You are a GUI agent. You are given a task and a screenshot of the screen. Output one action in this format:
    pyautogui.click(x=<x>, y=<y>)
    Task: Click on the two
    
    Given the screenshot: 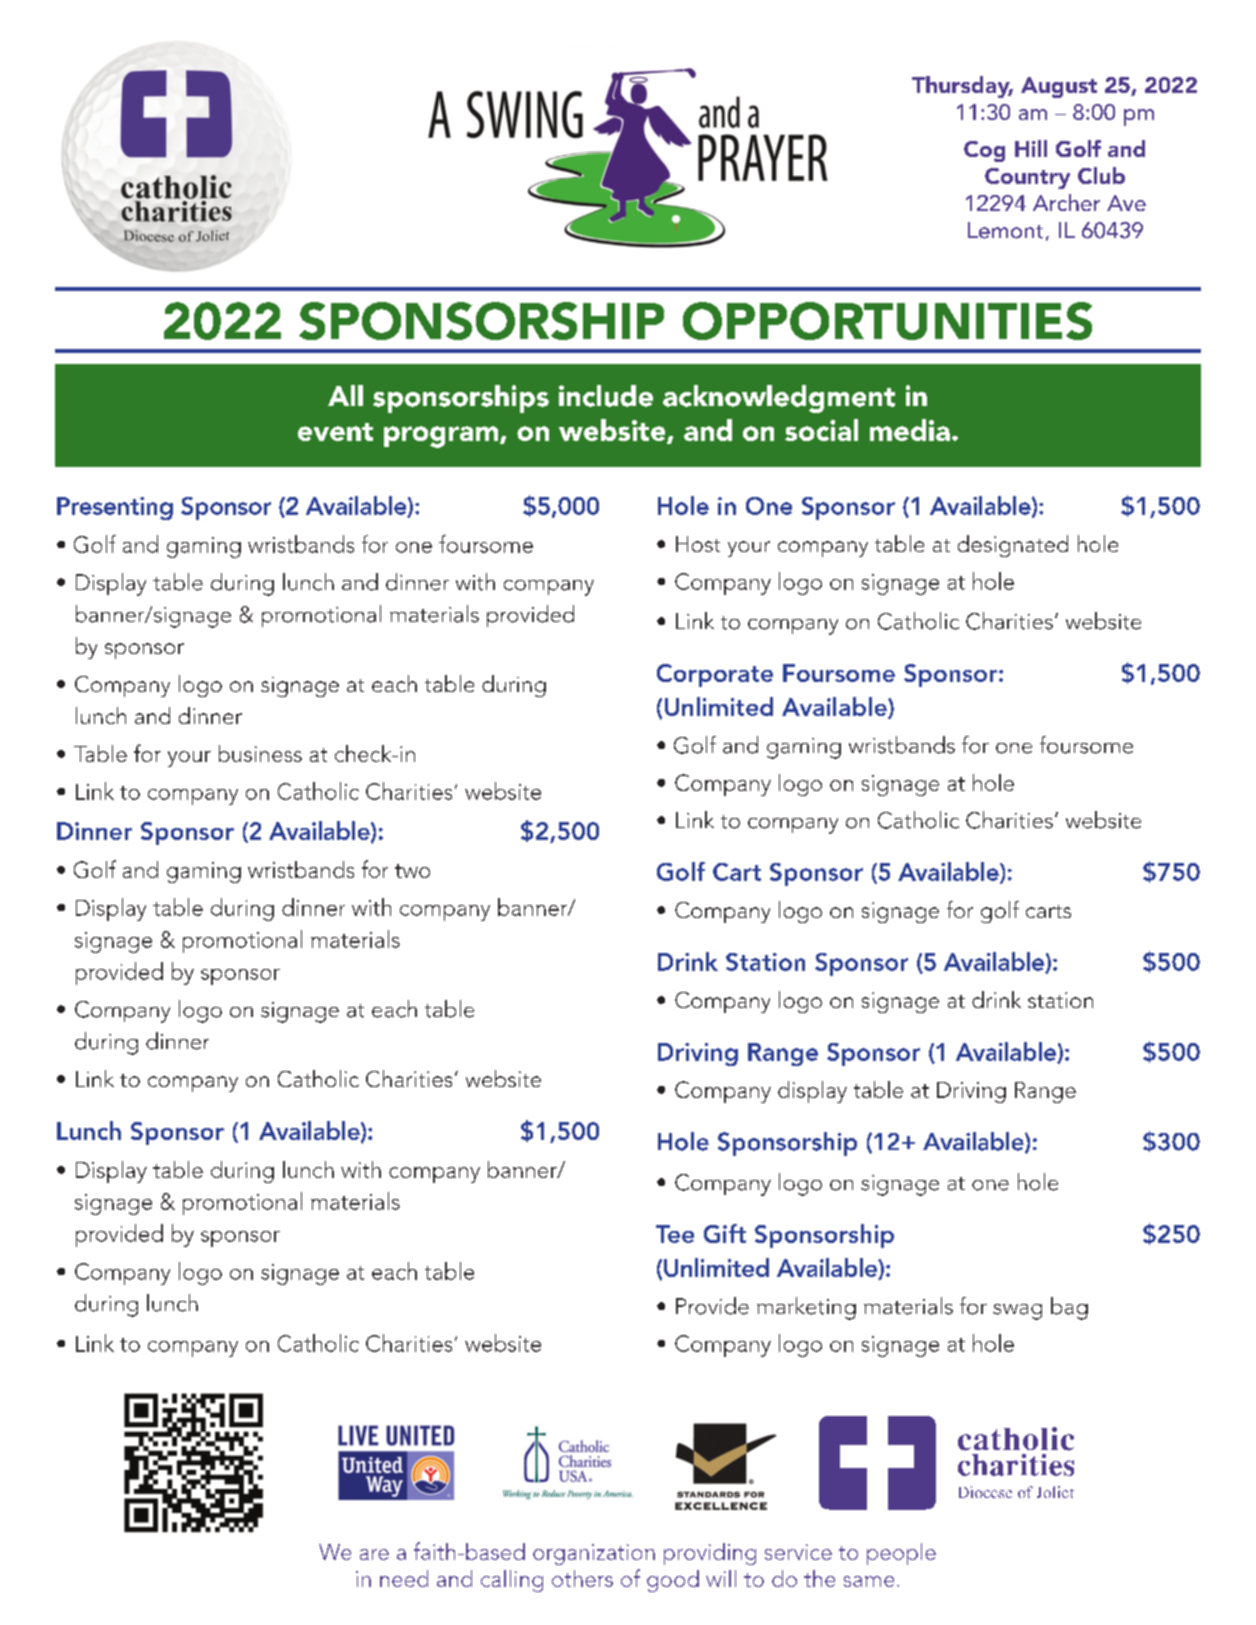 What is the action you would take?
    pyautogui.click(x=412, y=871)
